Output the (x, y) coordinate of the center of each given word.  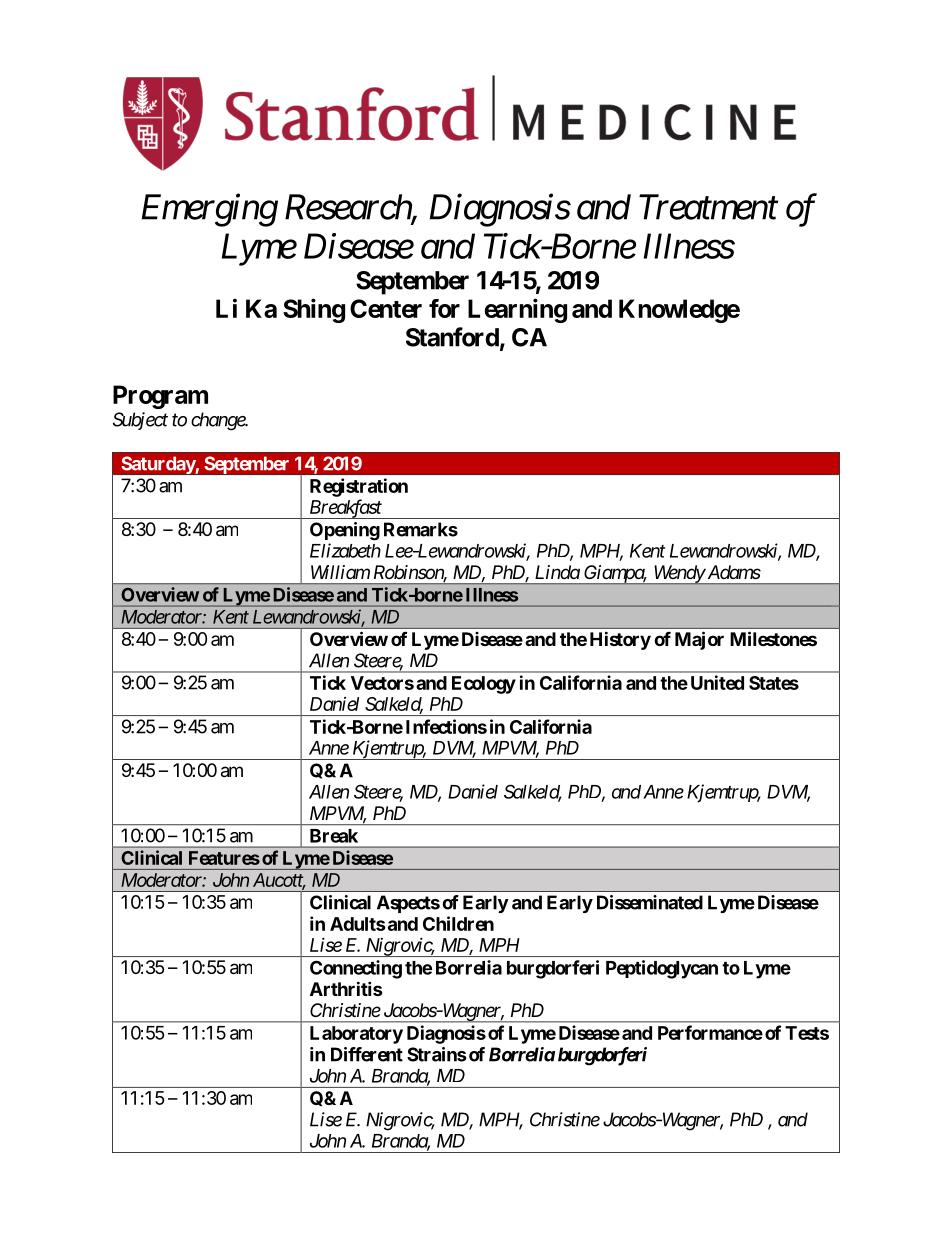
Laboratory (356, 1035)
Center (386, 308)
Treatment (708, 207)
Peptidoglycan (662, 969)
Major (699, 640)
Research (349, 208)
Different (367, 1054)
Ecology (484, 685)
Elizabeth (345, 550)
